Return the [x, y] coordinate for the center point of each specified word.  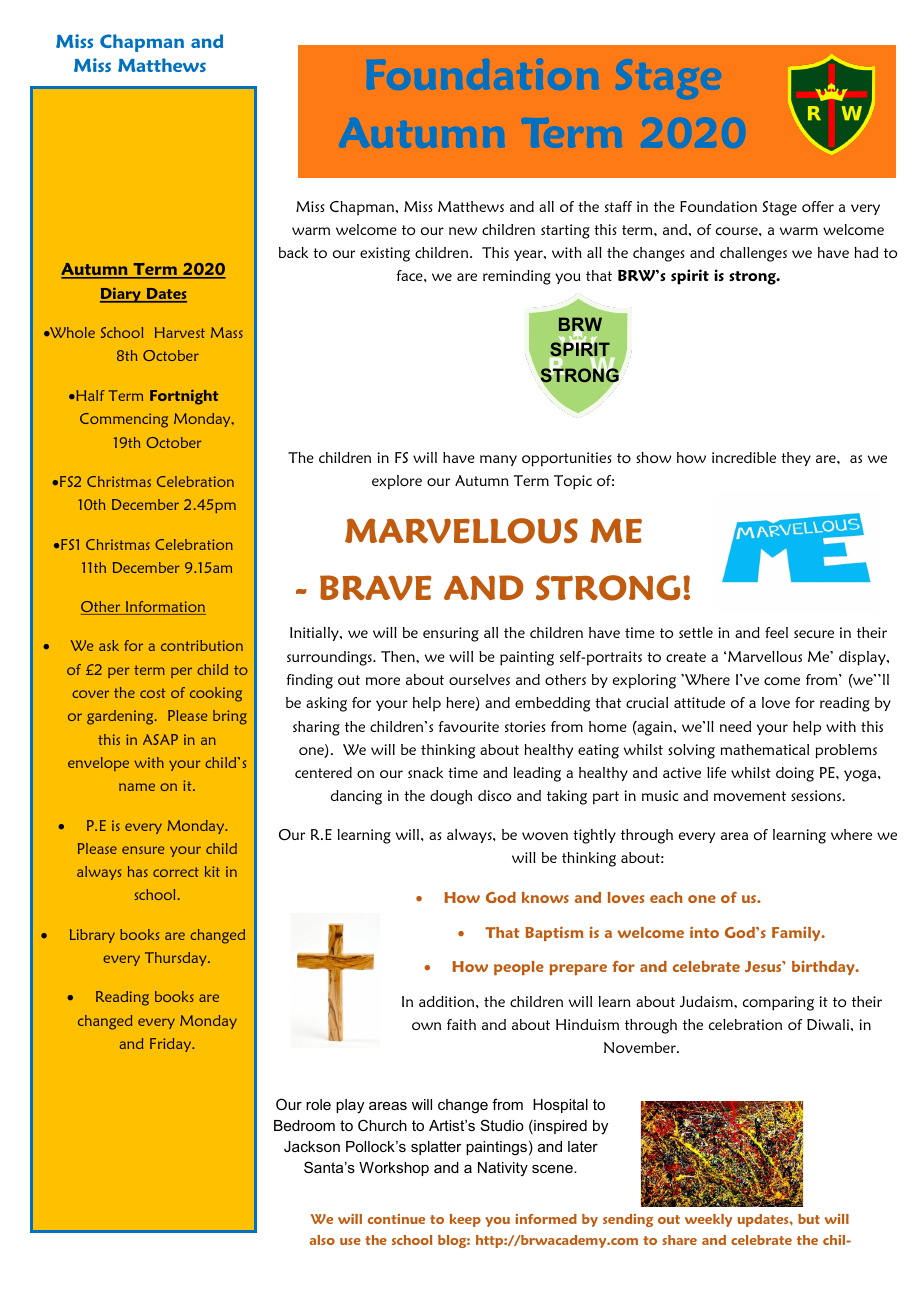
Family [797, 934]
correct [176, 872]
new [463, 231]
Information [165, 608]
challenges [753, 254]
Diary [121, 295]
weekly [708, 1220]
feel [776, 632]
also [322, 1240]
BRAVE [376, 588]
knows [545, 897]
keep [465, 1220]
